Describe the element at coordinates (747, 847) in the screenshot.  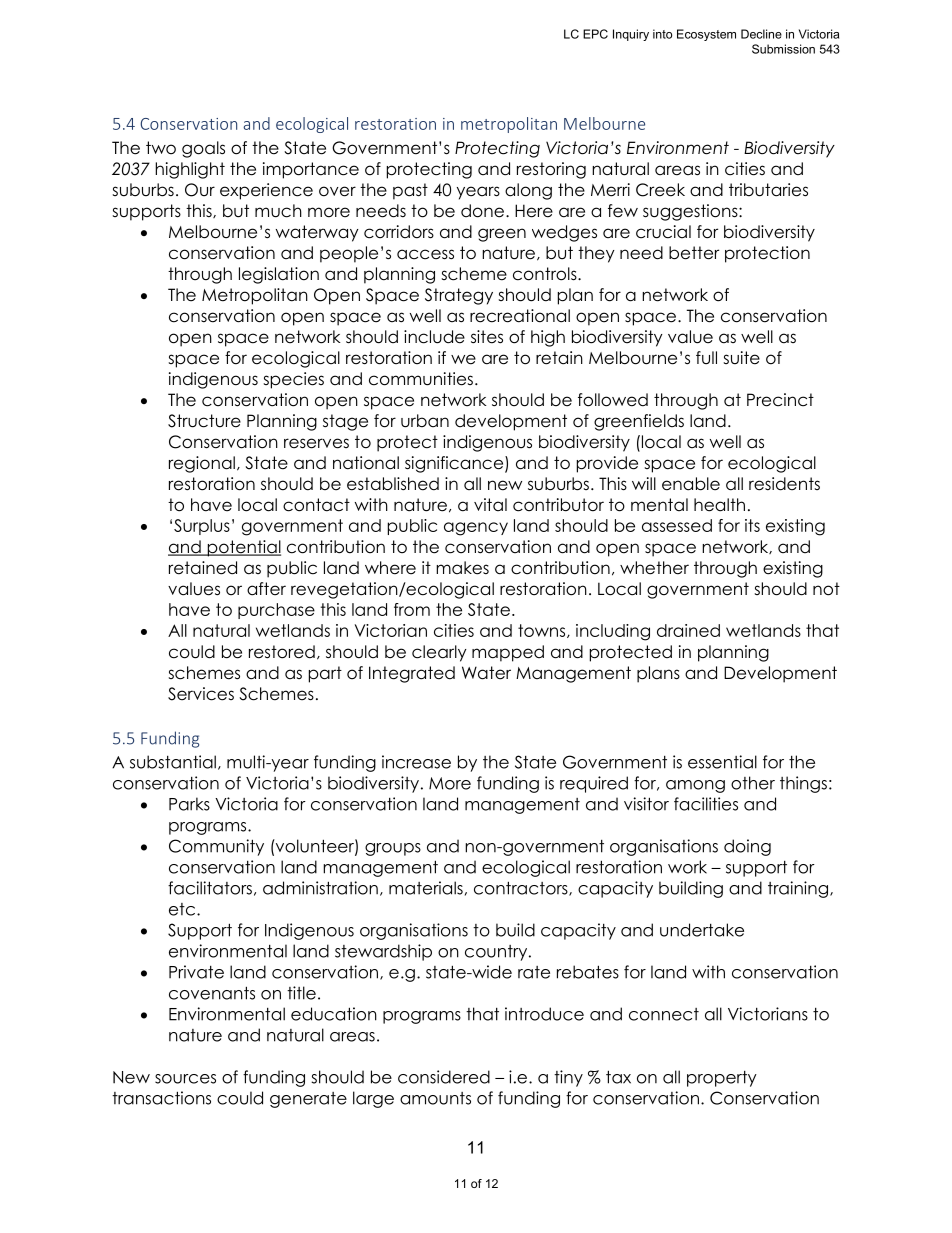
I see `doing` at that location.
